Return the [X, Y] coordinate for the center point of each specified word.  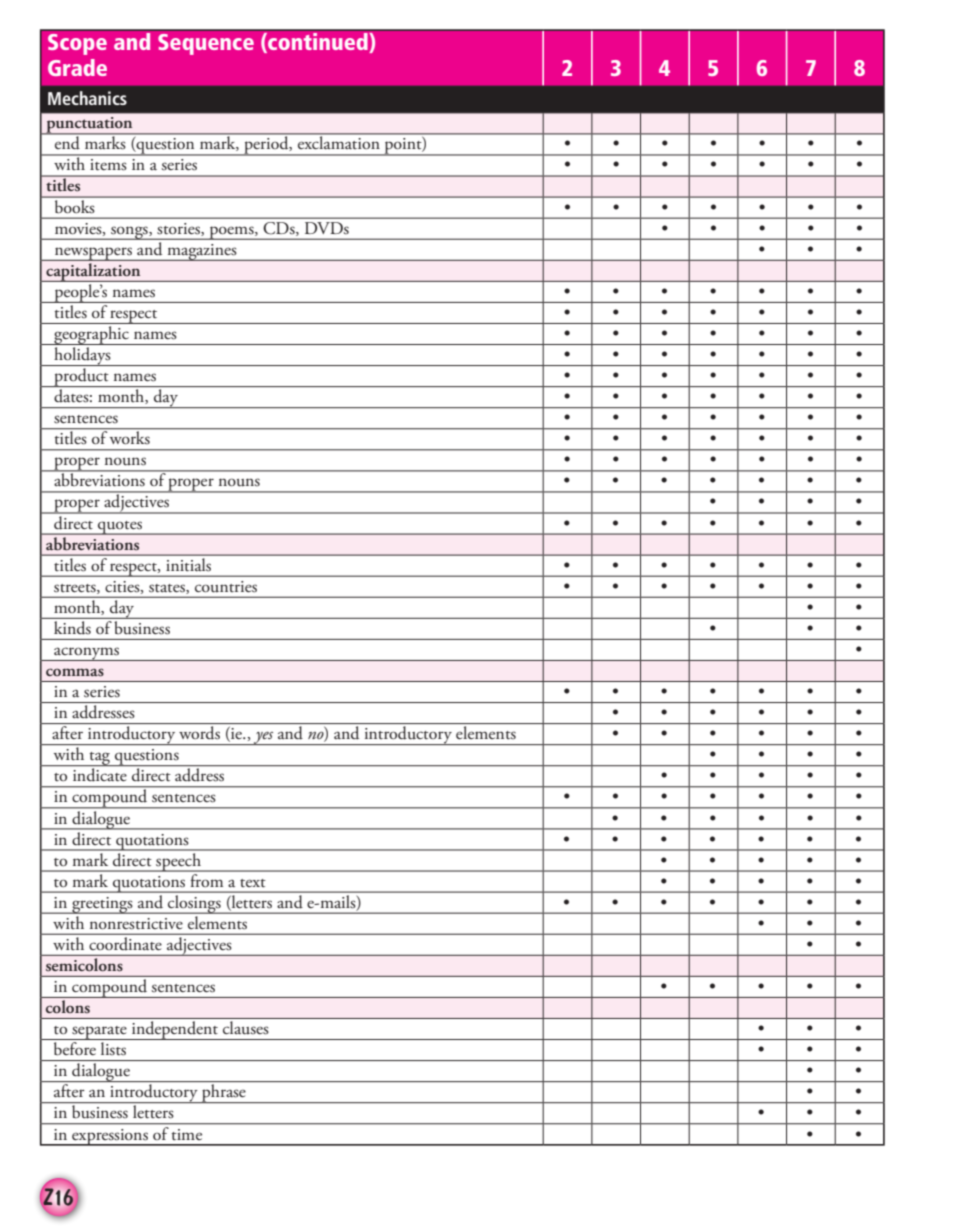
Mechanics [87, 98]
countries [226, 586]
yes [264, 738]
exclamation [339, 141]
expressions [110, 1137]
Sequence [206, 44]
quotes [120, 528]
